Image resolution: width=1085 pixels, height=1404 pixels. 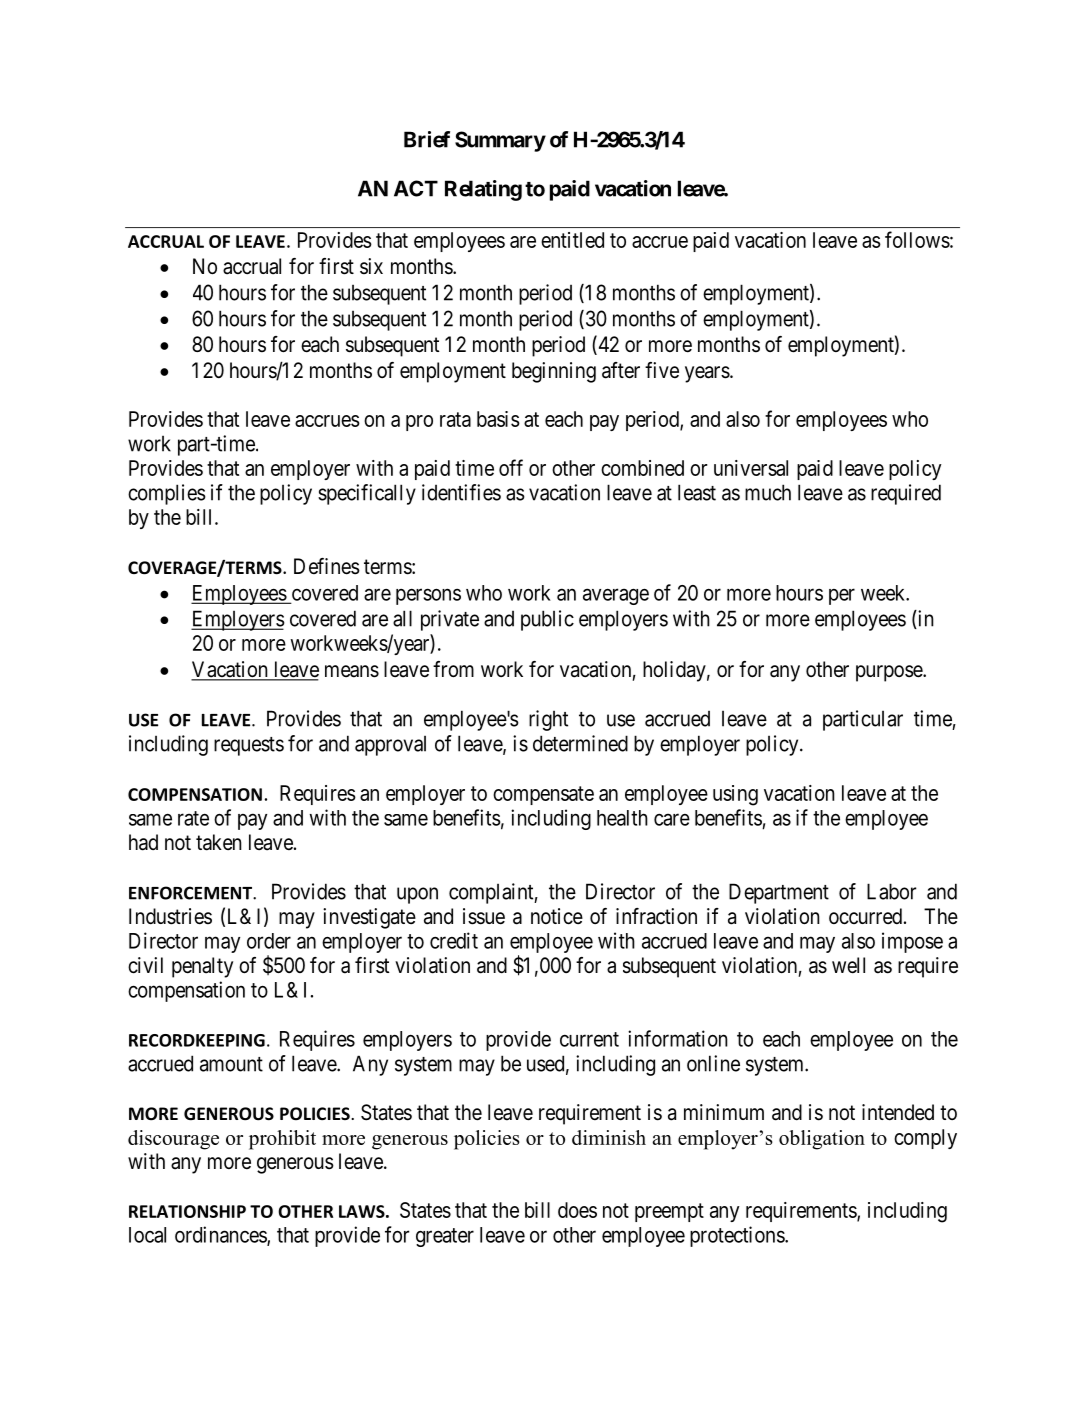 What do you see at coordinates (221, 1235) in the image?
I see `ordinances` at bounding box center [221, 1235].
